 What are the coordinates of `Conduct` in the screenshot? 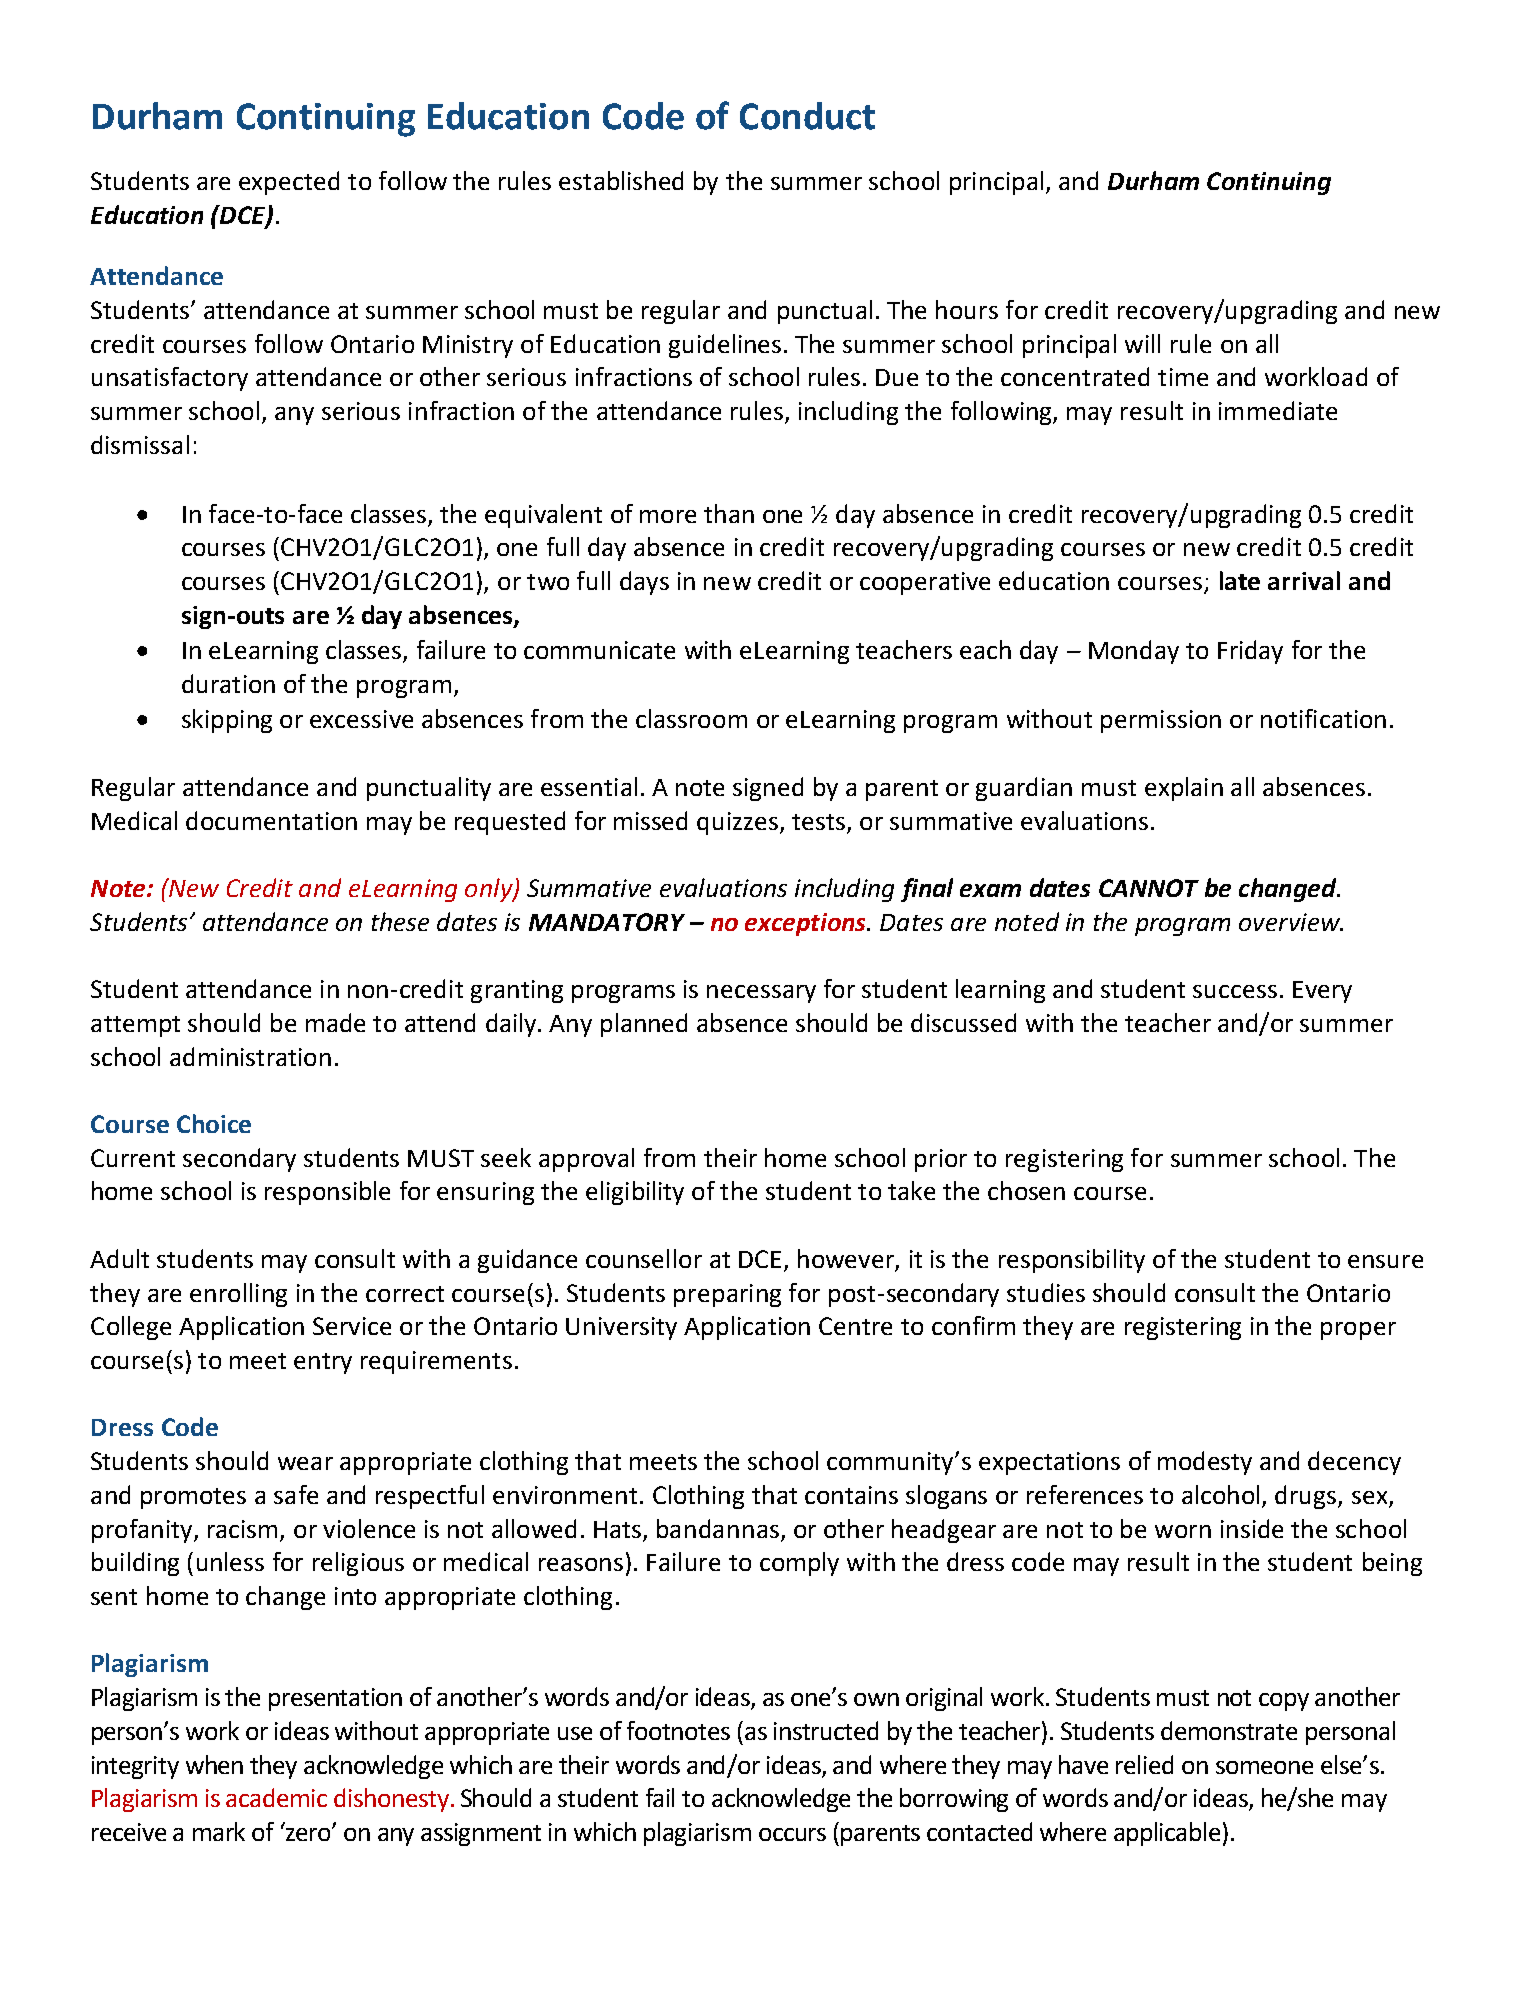 It's located at (807, 116).
